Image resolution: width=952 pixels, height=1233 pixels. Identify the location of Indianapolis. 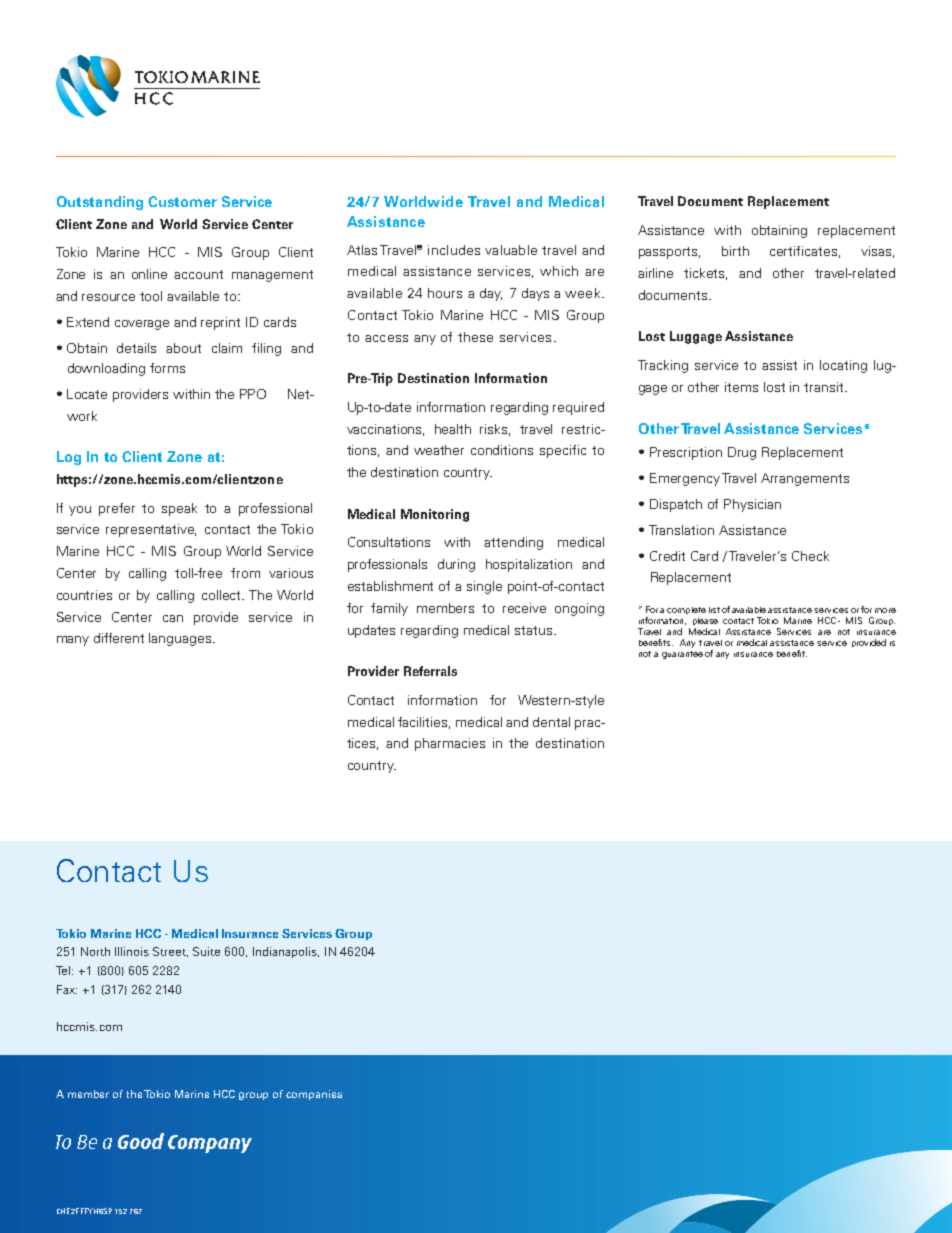
(286, 952).
